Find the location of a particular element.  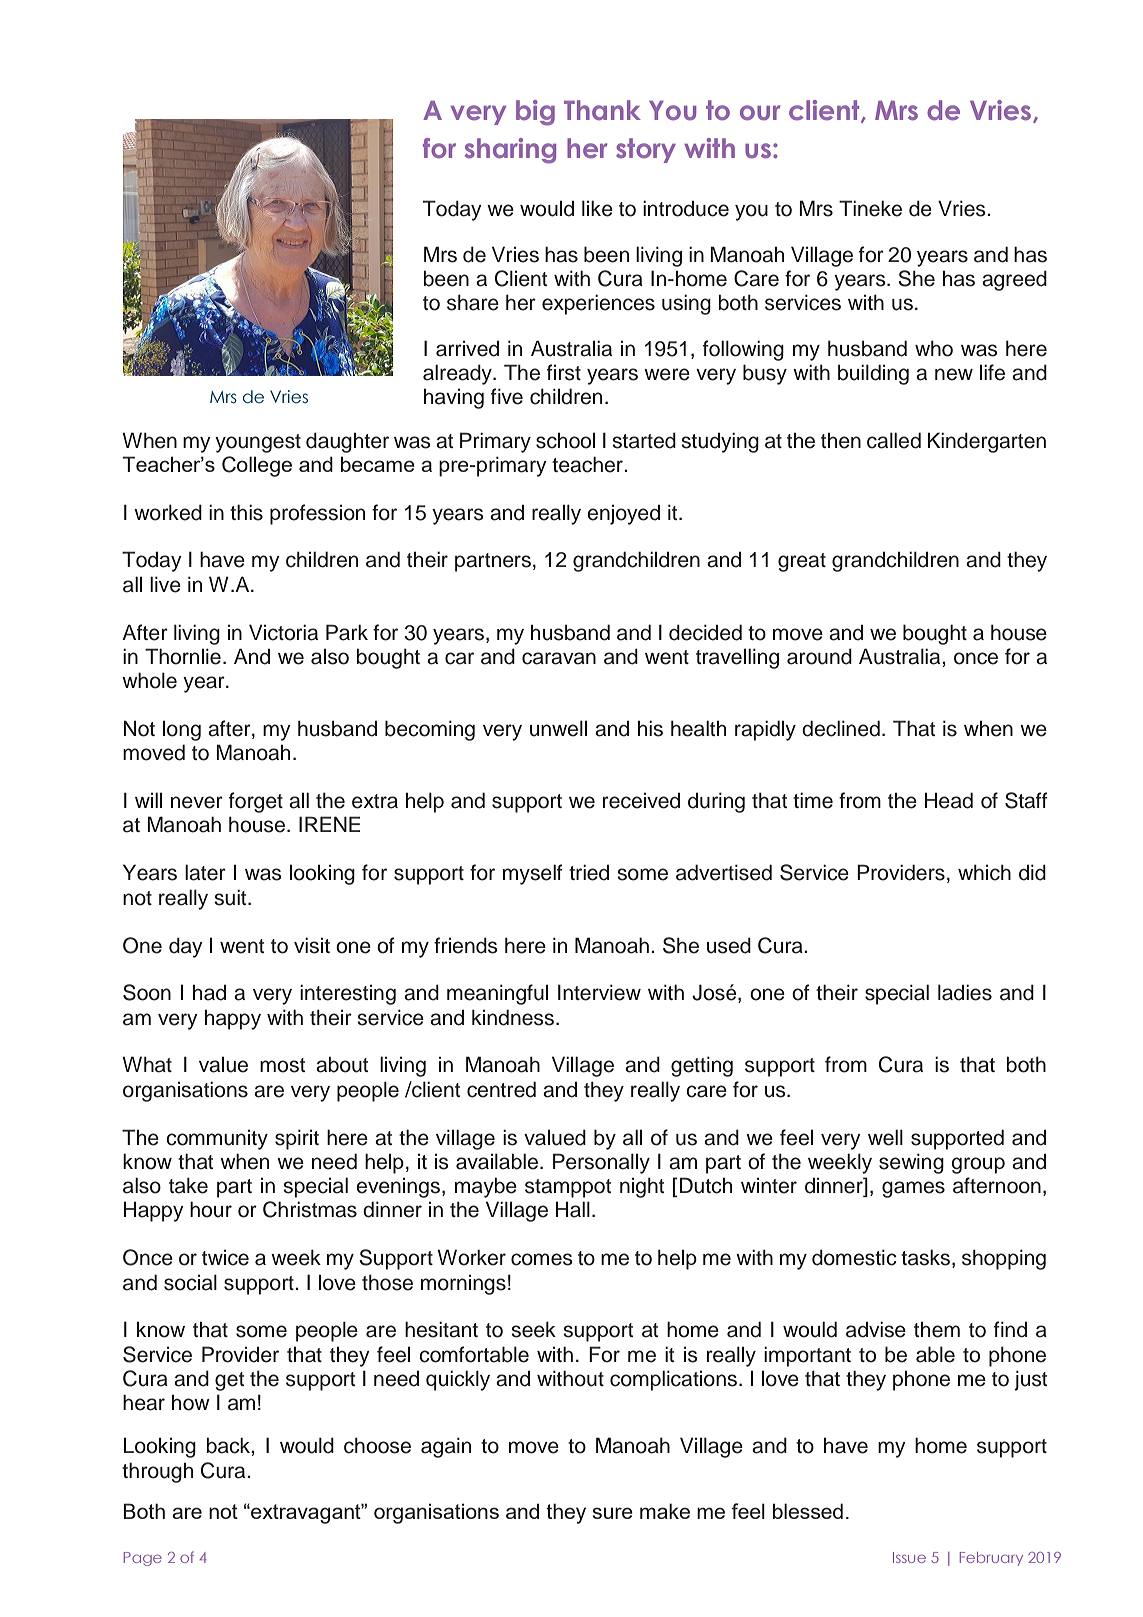

Thank is located at coordinates (602, 110).
